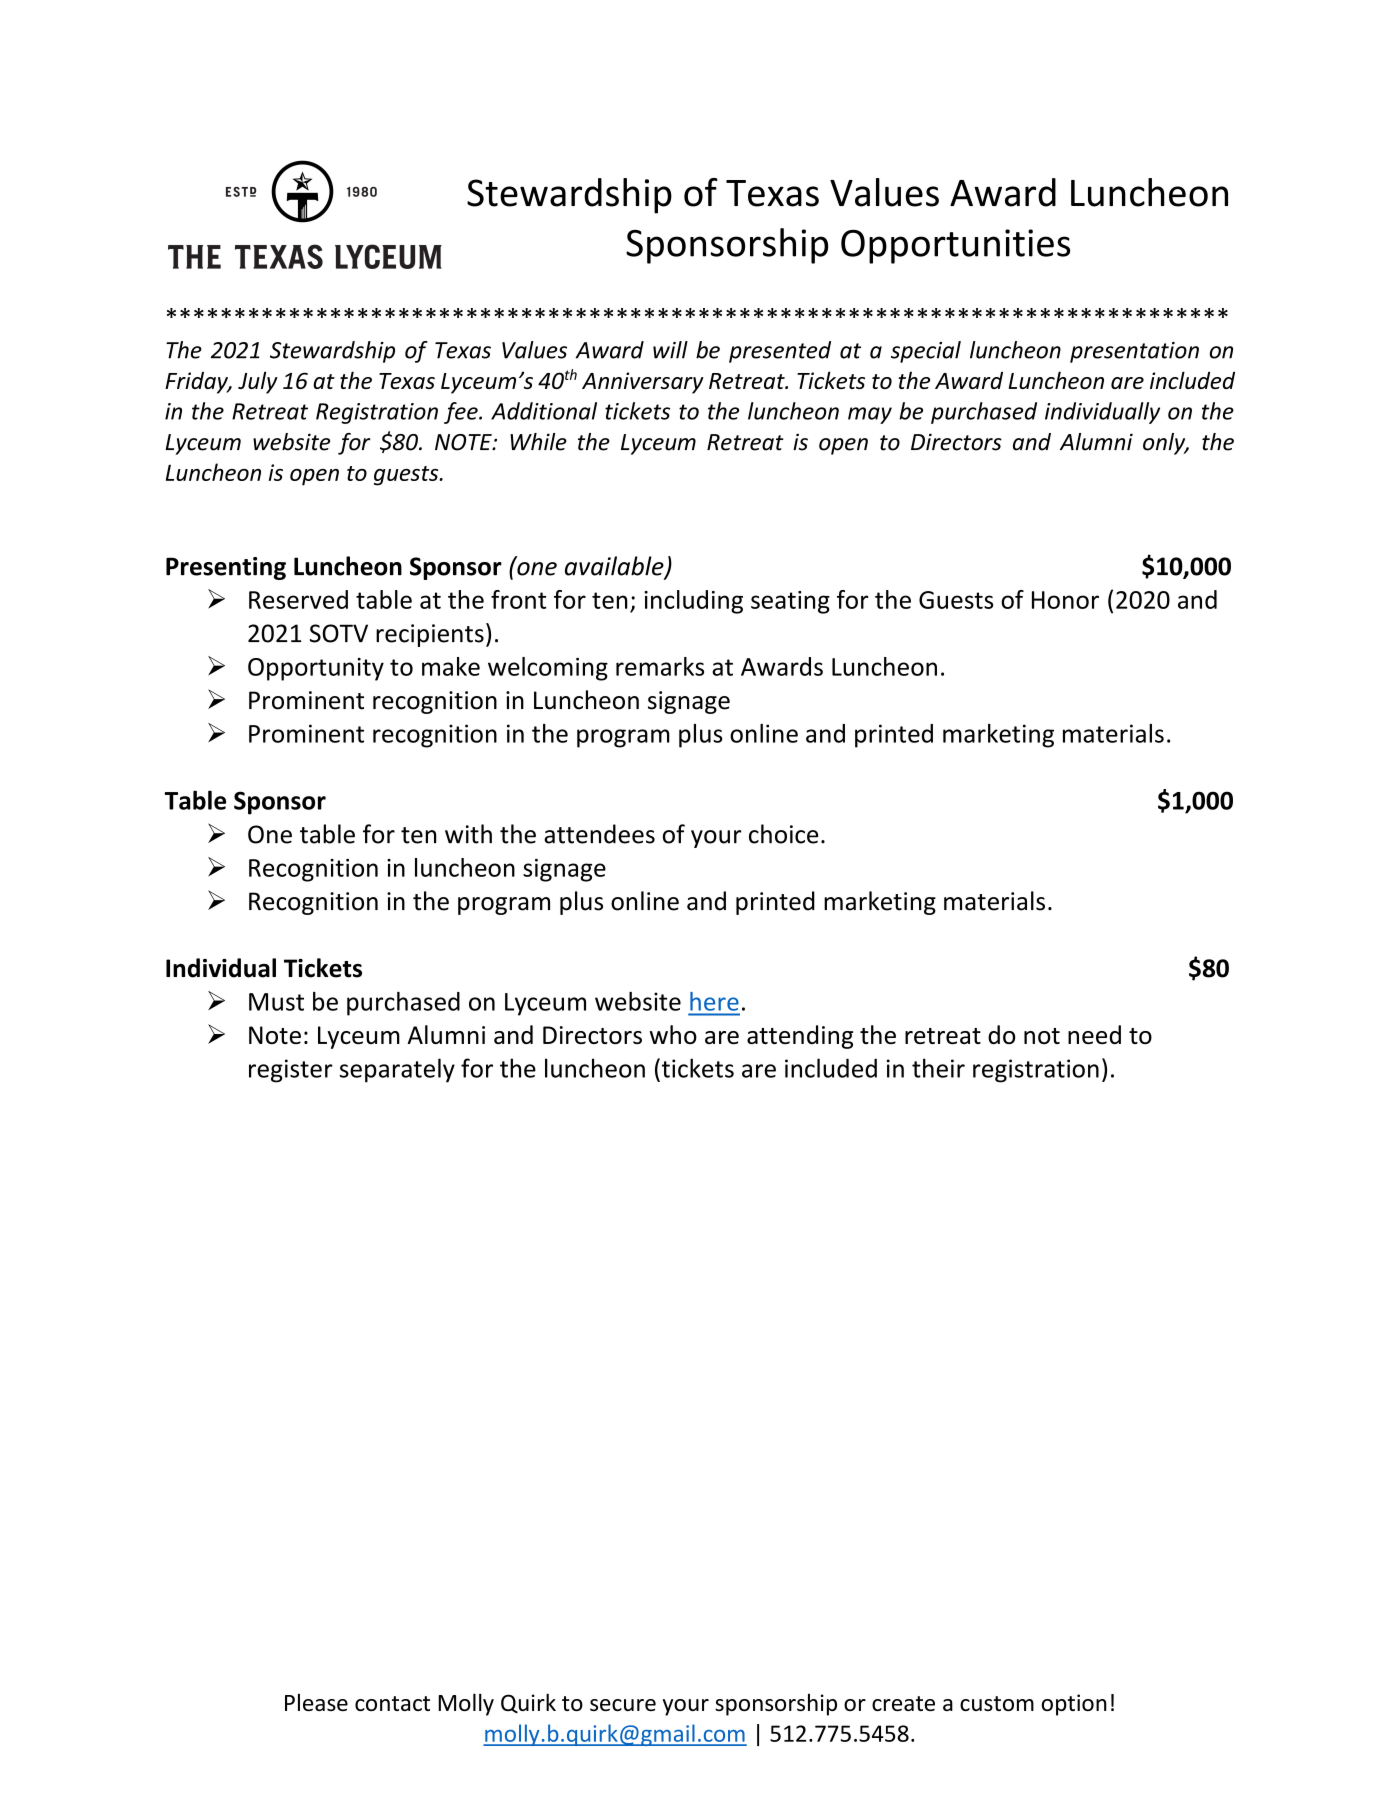 The width and height of the screenshot is (1399, 1810). What do you see at coordinates (670, 350) in the screenshot?
I see `will` at bounding box center [670, 350].
